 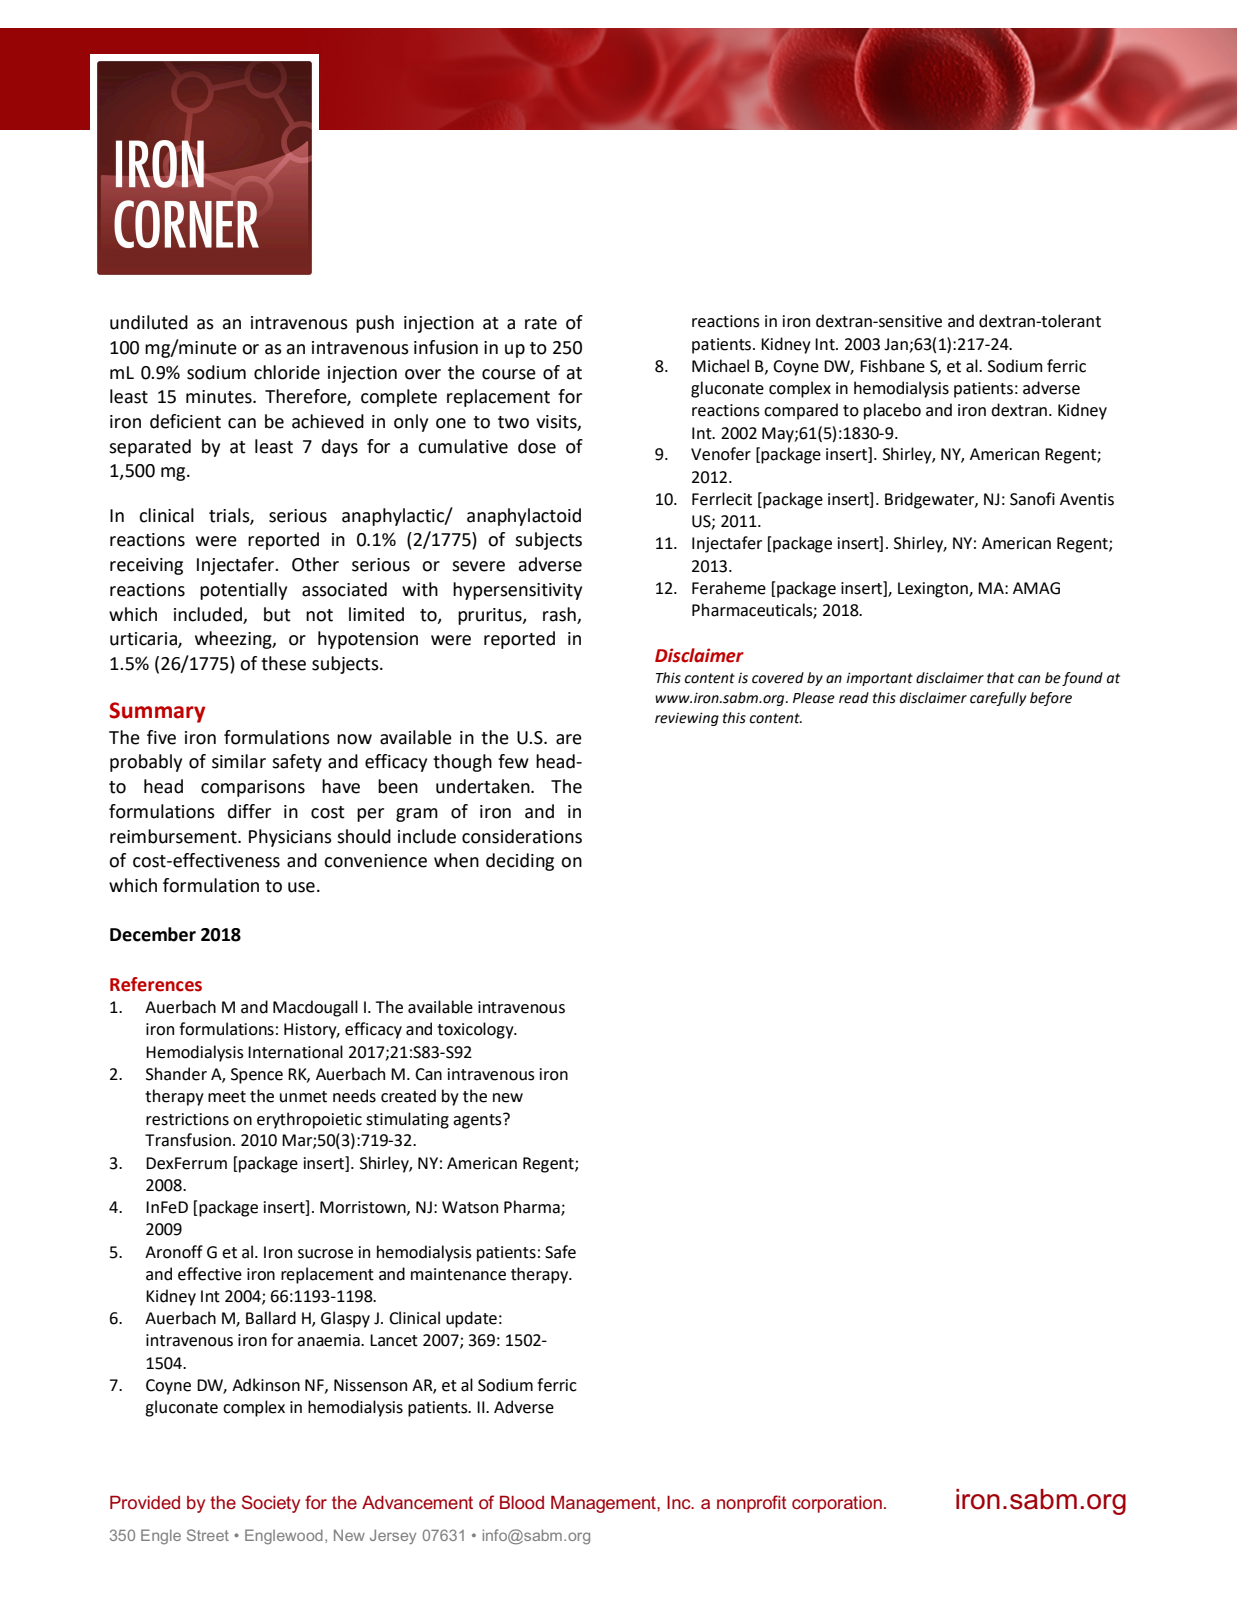 I want to click on that, so click(x=1000, y=678).
